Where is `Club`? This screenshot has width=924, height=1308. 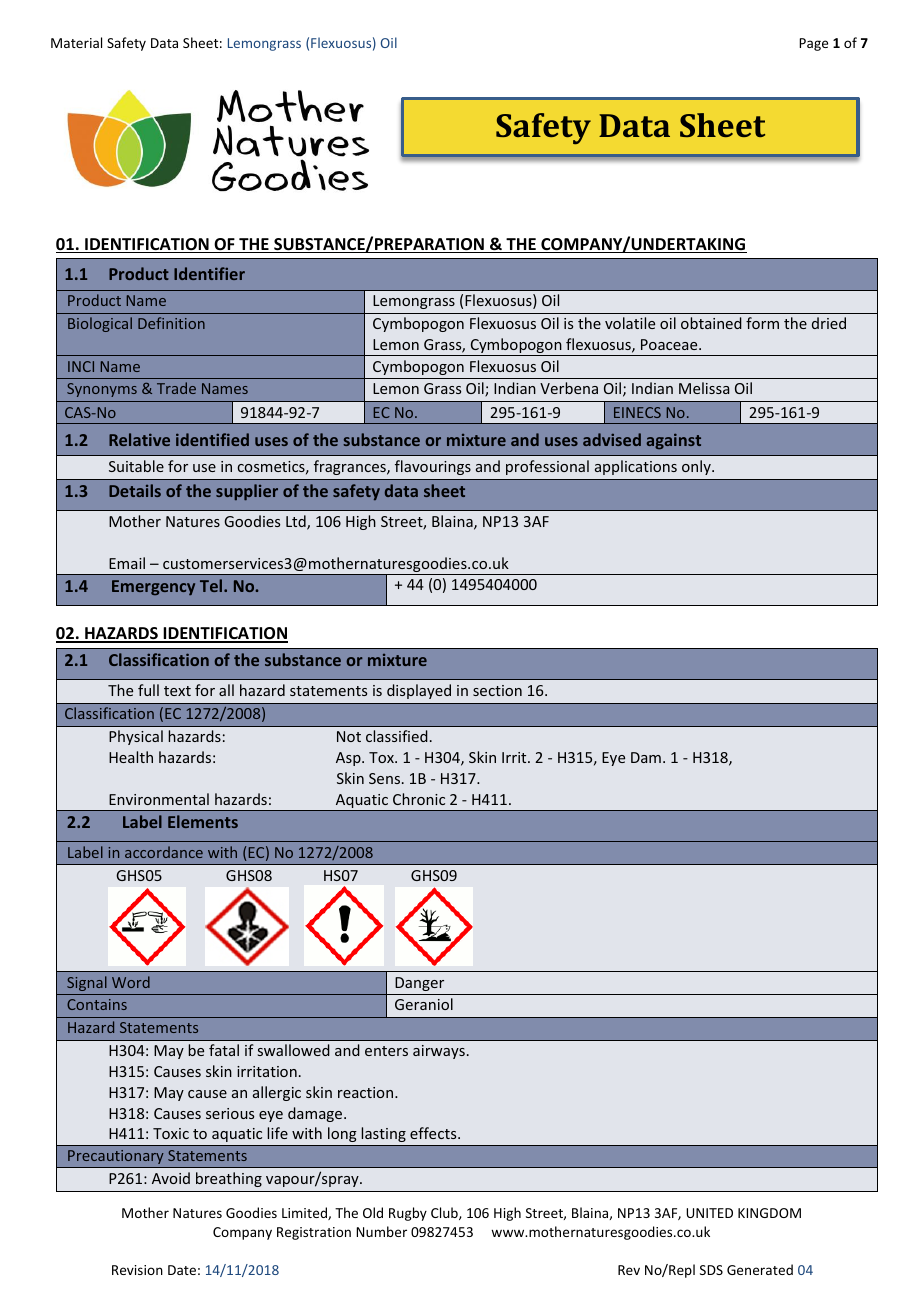
Club is located at coordinates (445, 1213).
